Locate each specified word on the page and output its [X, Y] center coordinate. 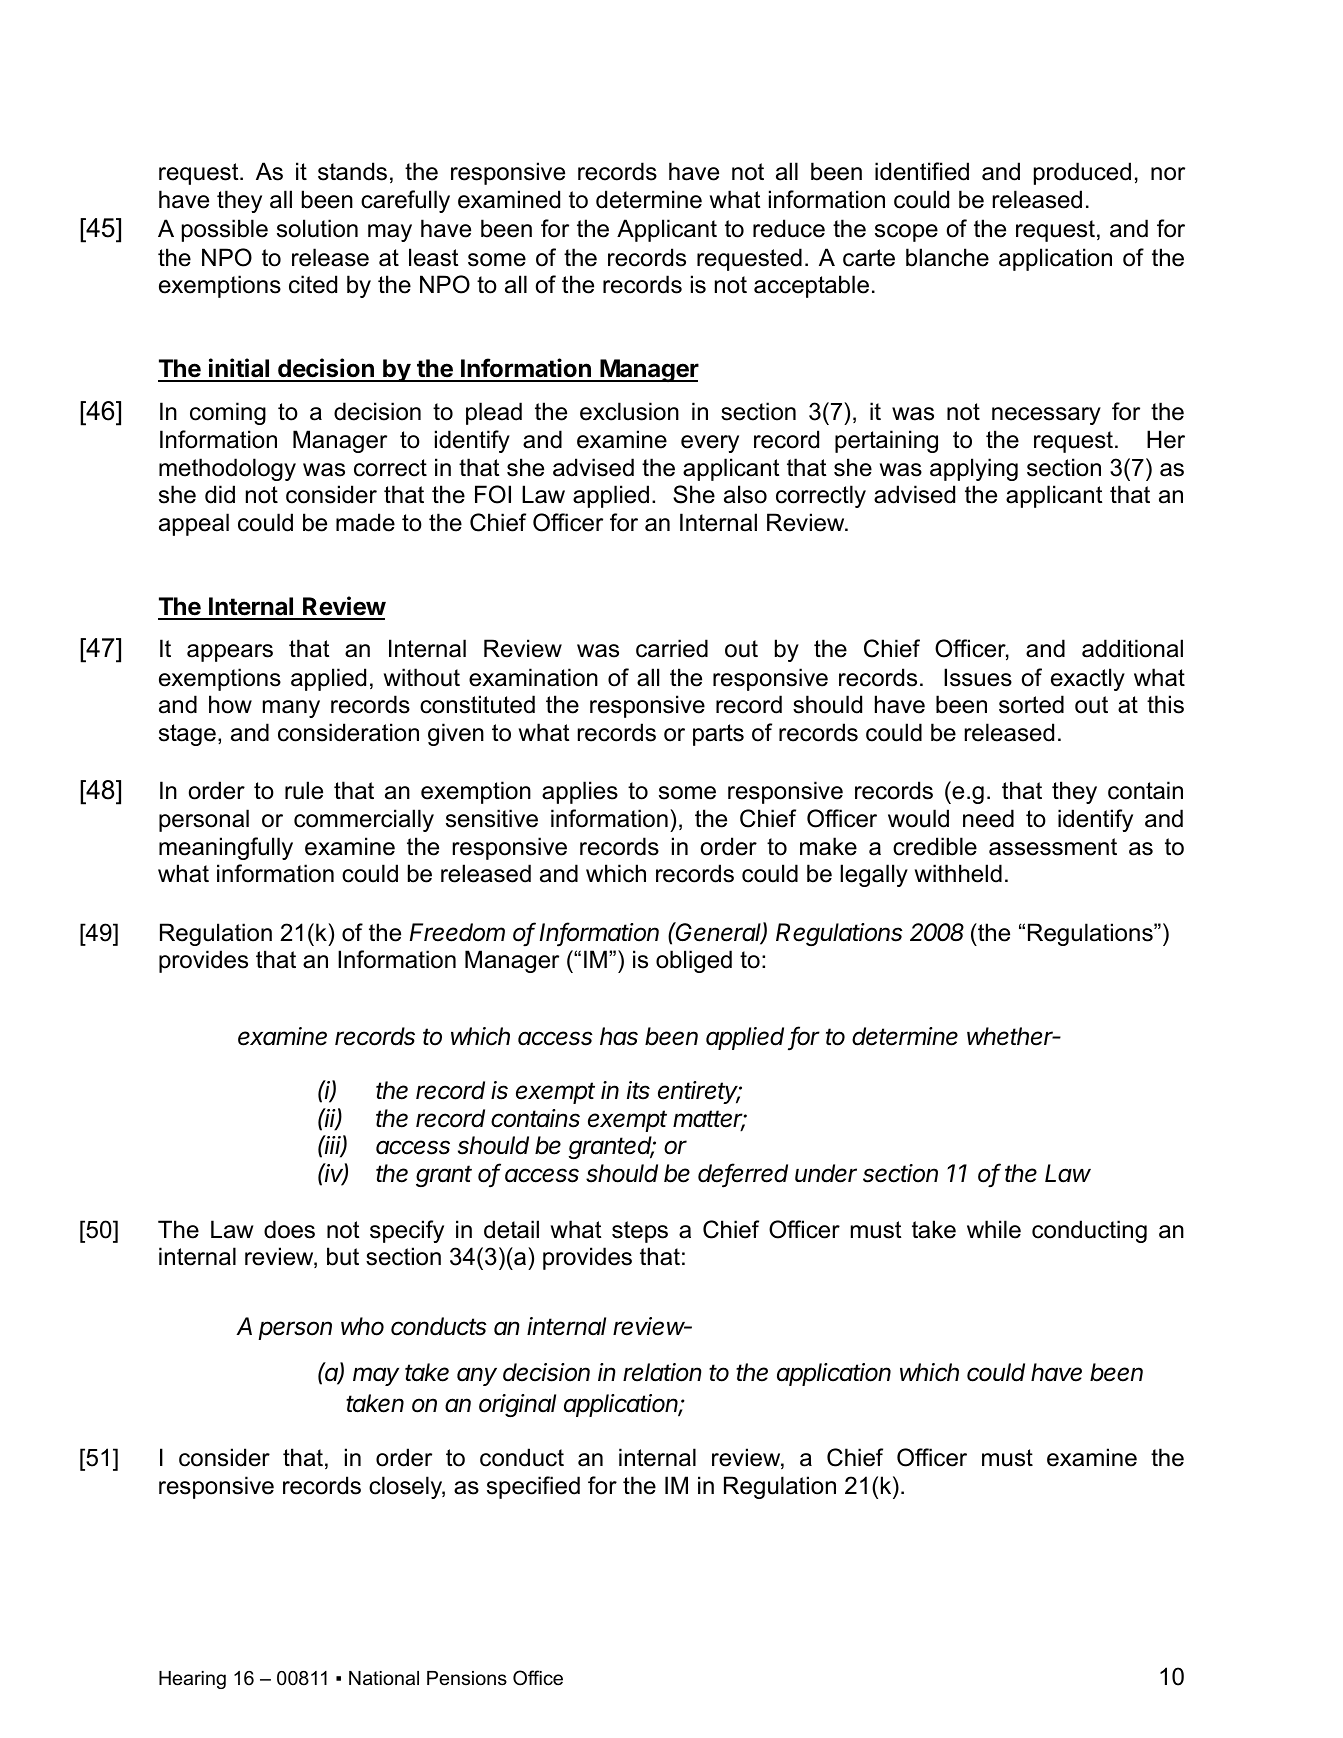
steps [640, 1232]
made [365, 522]
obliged [694, 961]
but [343, 1256]
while [994, 1229]
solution [317, 228]
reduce [789, 228]
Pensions [467, 1678]
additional [1132, 648]
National [384, 1678]
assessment [1053, 847]
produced [1082, 173]
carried [672, 648]
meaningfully [226, 848]
